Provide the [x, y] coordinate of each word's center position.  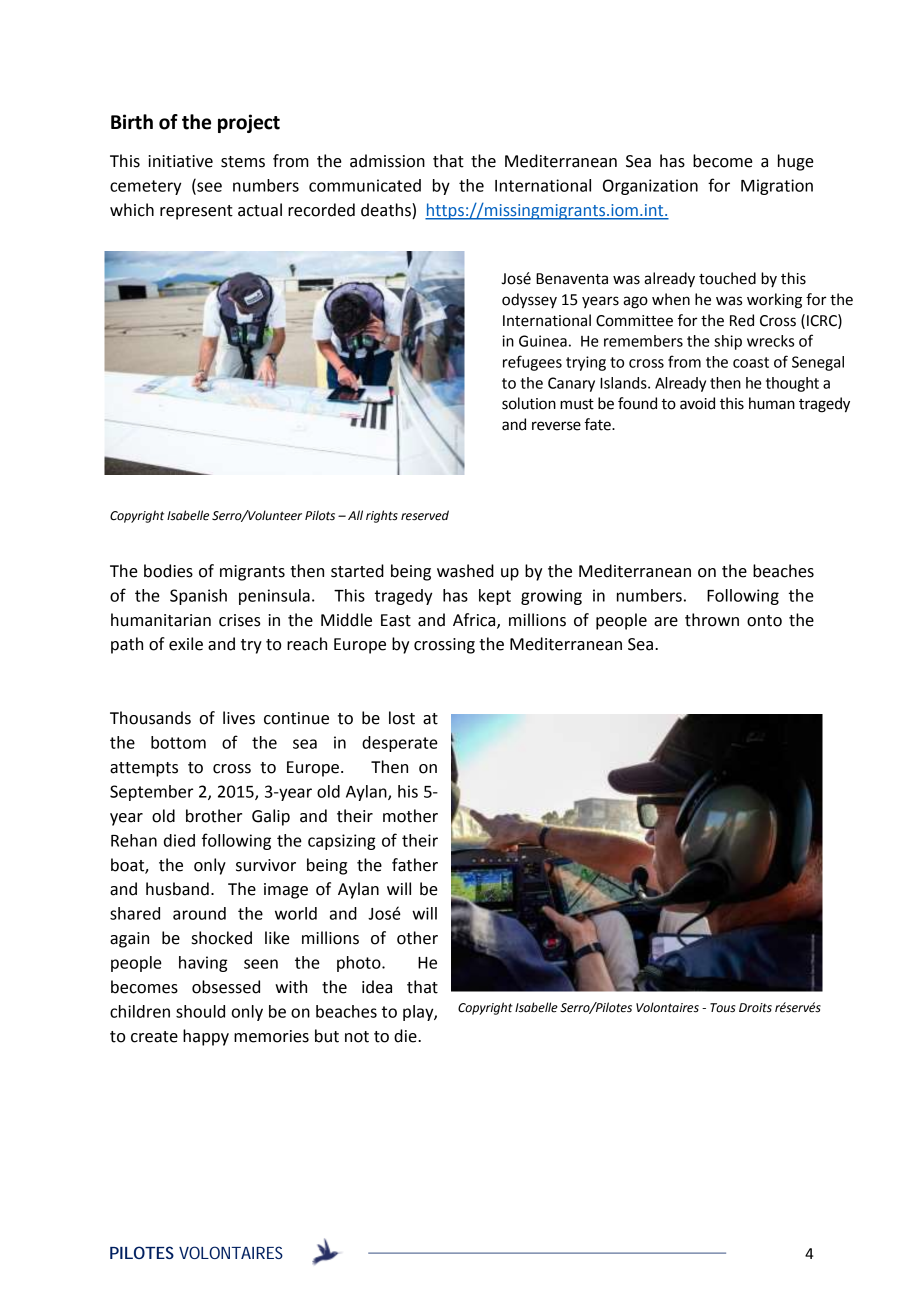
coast [751, 362]
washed [465, 571]
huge [796, 162]
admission [387, 161]
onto [764, 621]
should [200, 1011]
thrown [712, 620]
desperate [400, 744]
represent [196, 212]
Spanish [198, 597]
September [151, 793]
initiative [180, 161]
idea [377, 987]
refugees [532, 363]
